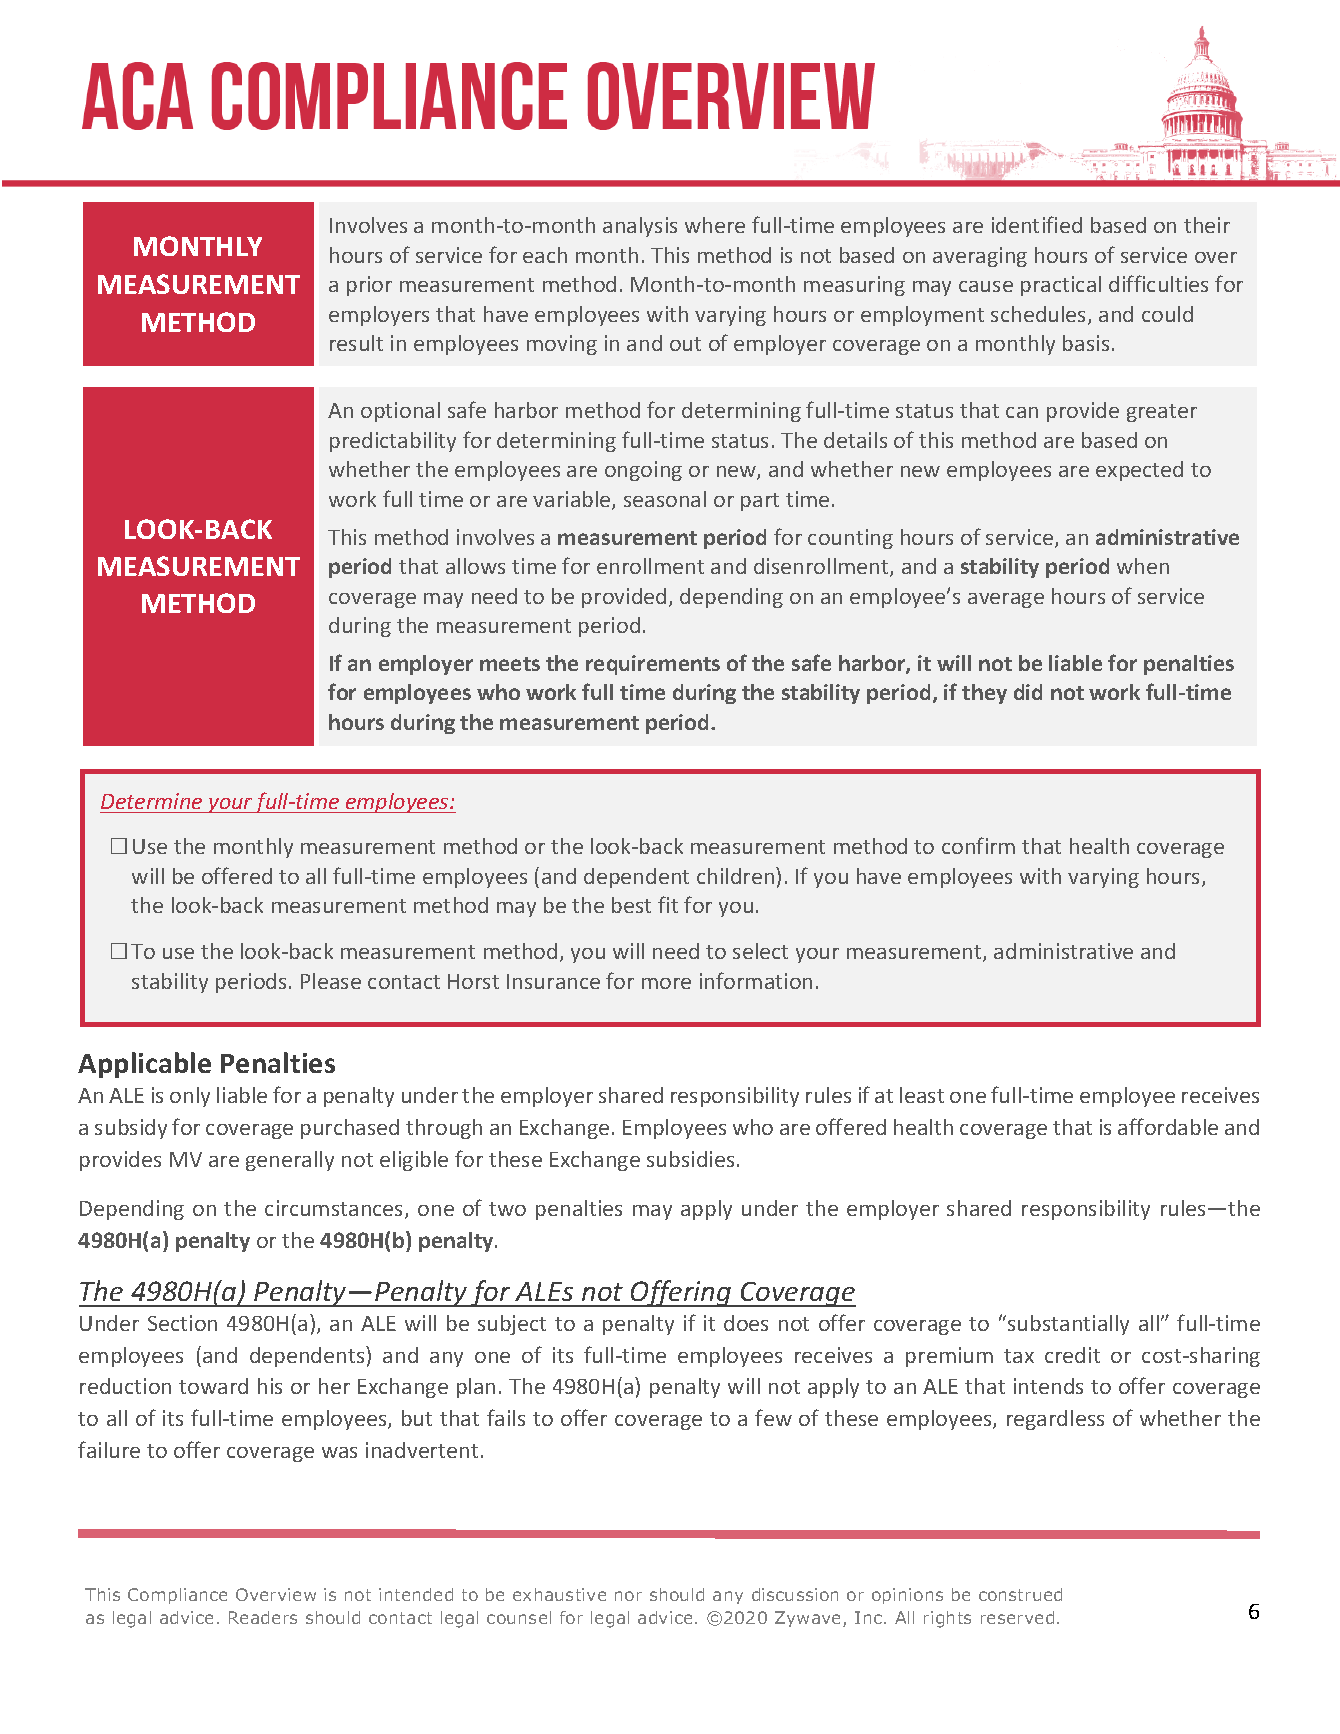  Describe the element at coordinates (331, 981) in the image. I see `Please` at that location.
